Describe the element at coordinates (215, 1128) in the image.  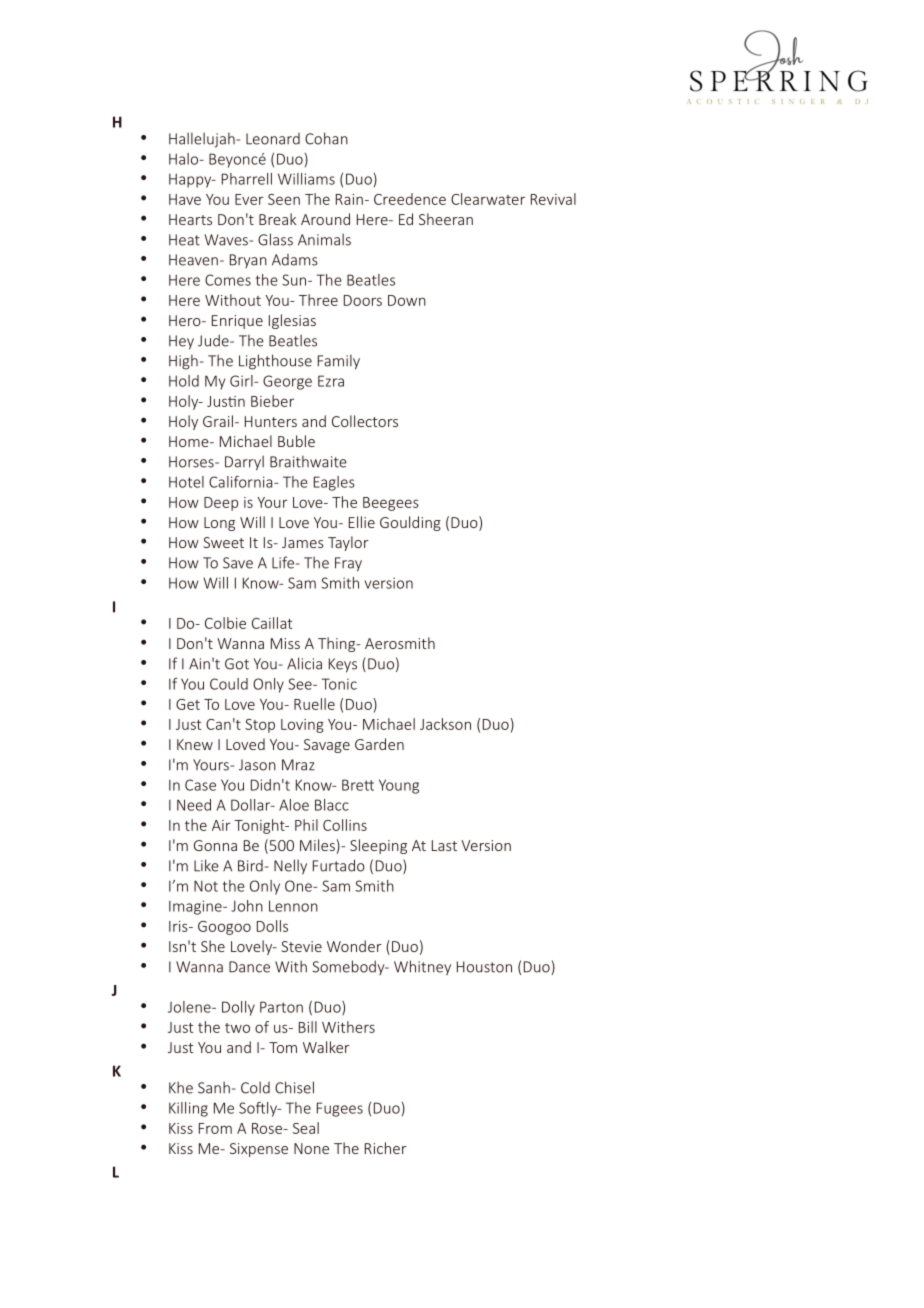
I see `From` at that location.
